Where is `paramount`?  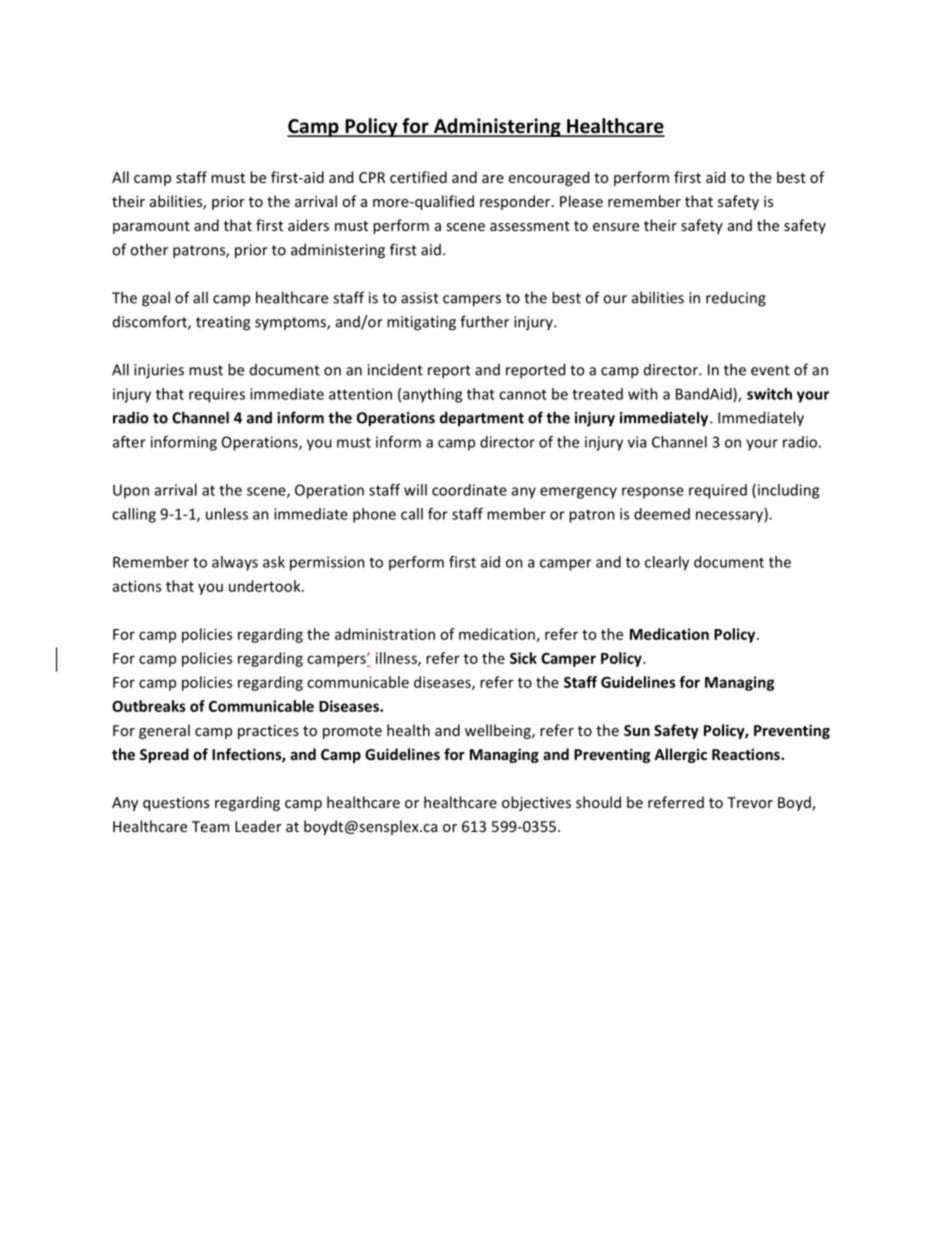
paramount is located at coordinates (151, 227).
